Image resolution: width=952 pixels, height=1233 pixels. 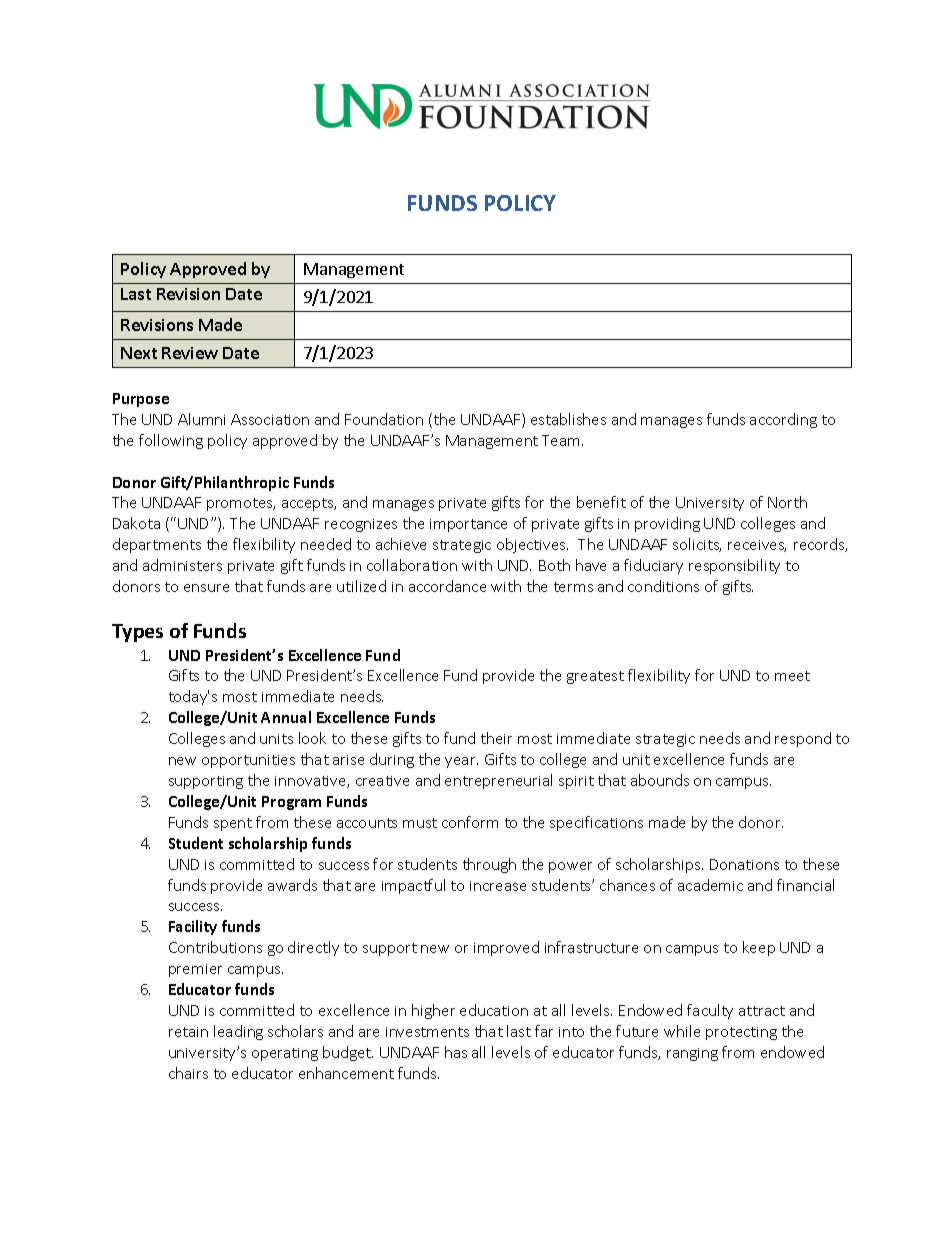 What do you see at coordinates (182, 565) in the screenshot?
I see `administers` at bounding box center [182, 565].
